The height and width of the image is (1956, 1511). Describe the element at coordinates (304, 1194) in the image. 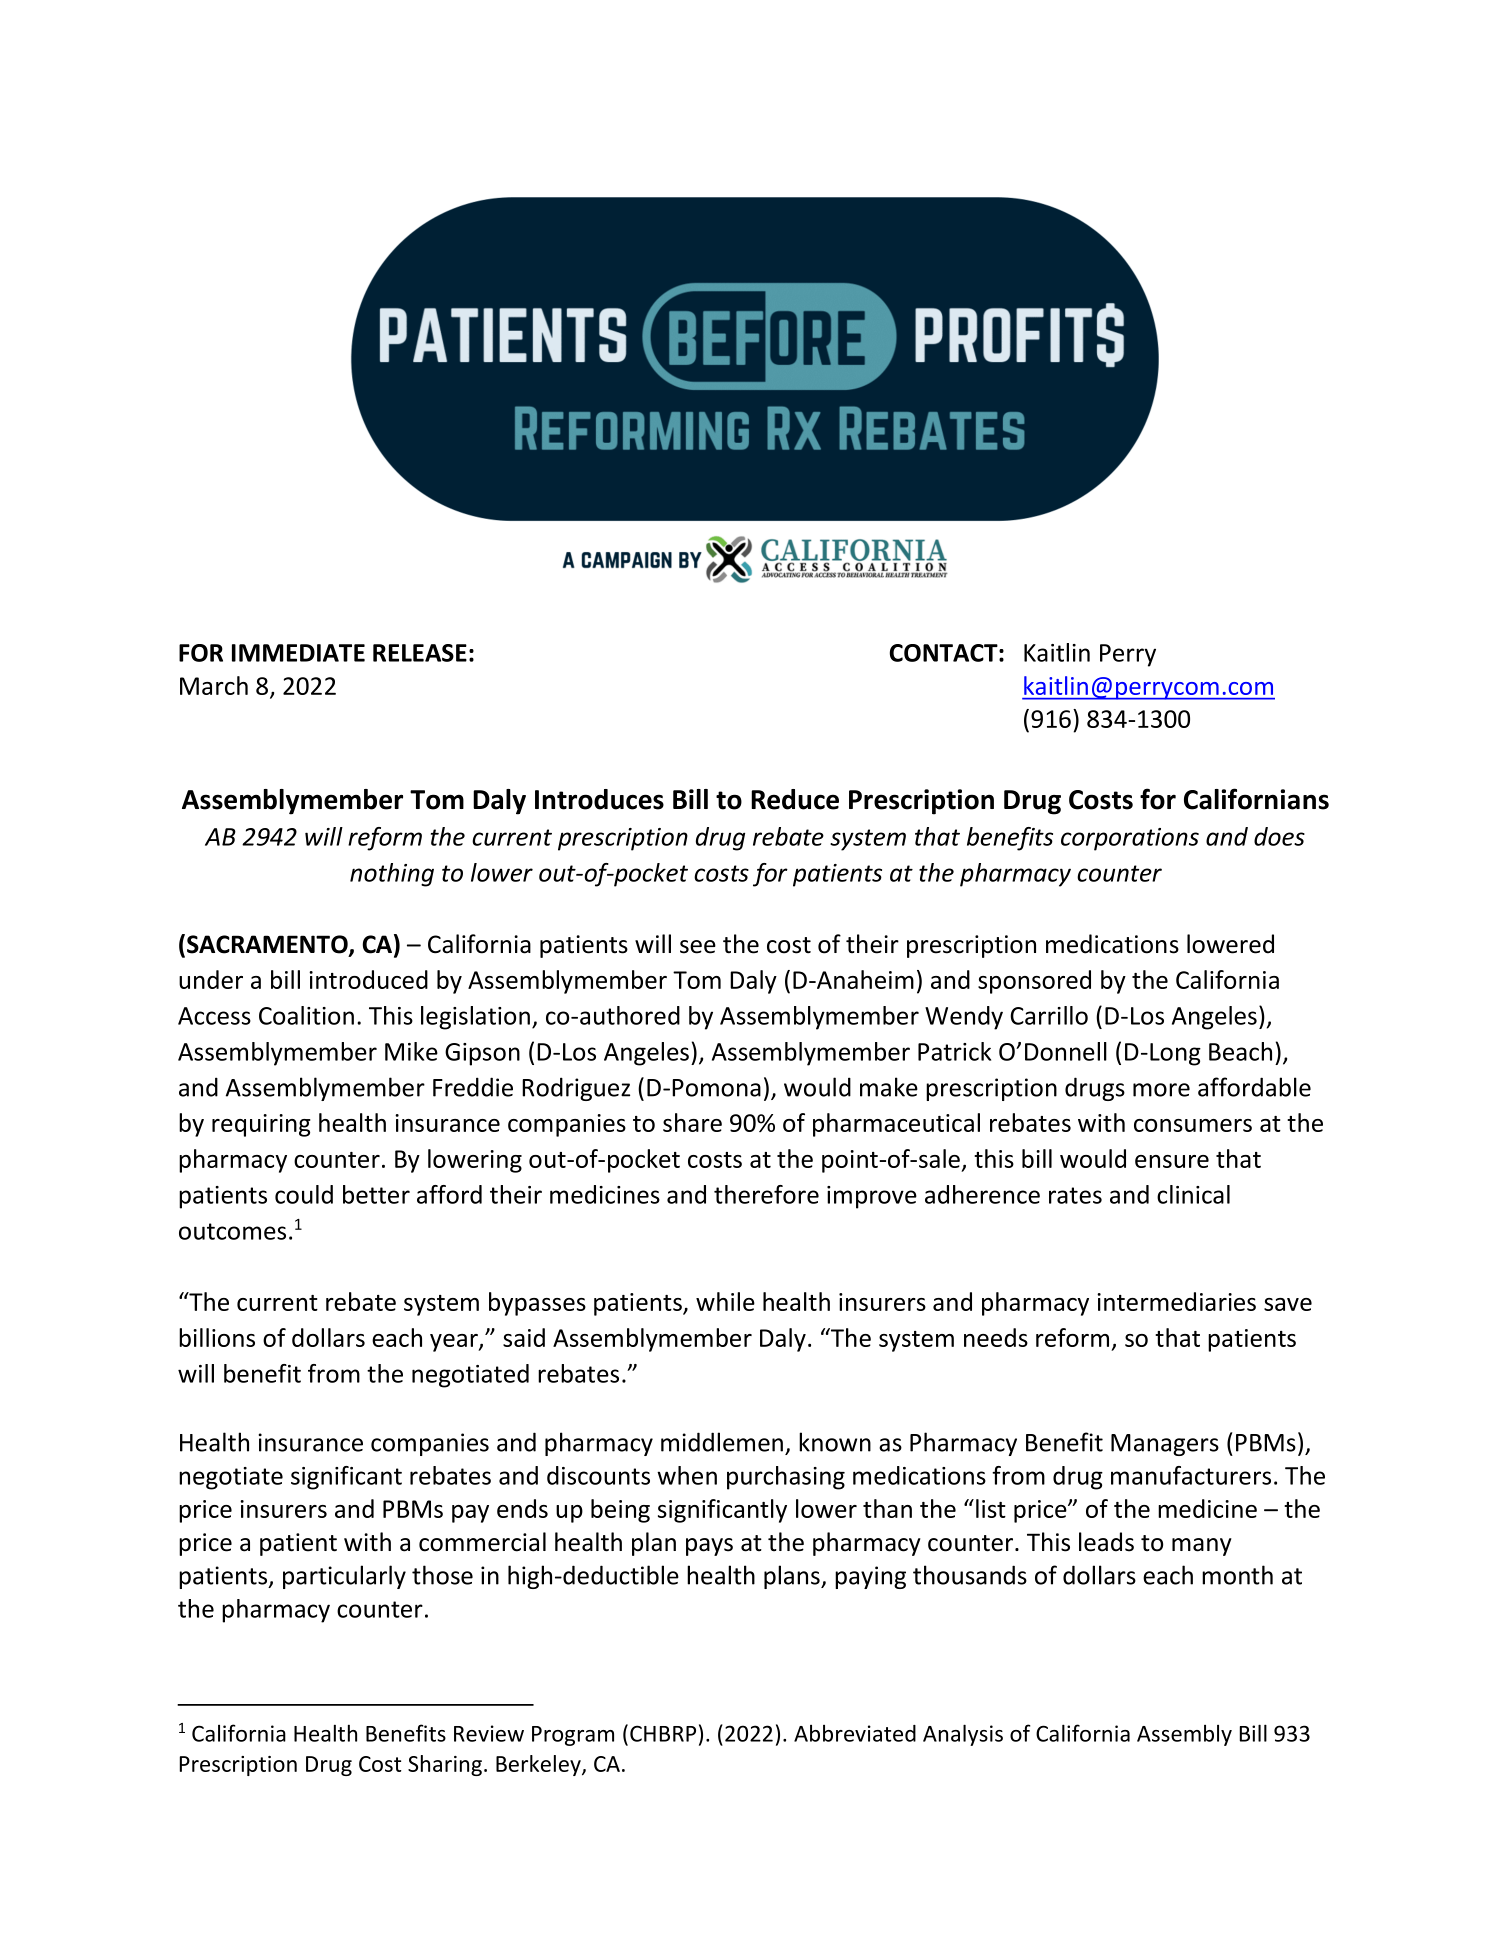

I see `could` at that location.
